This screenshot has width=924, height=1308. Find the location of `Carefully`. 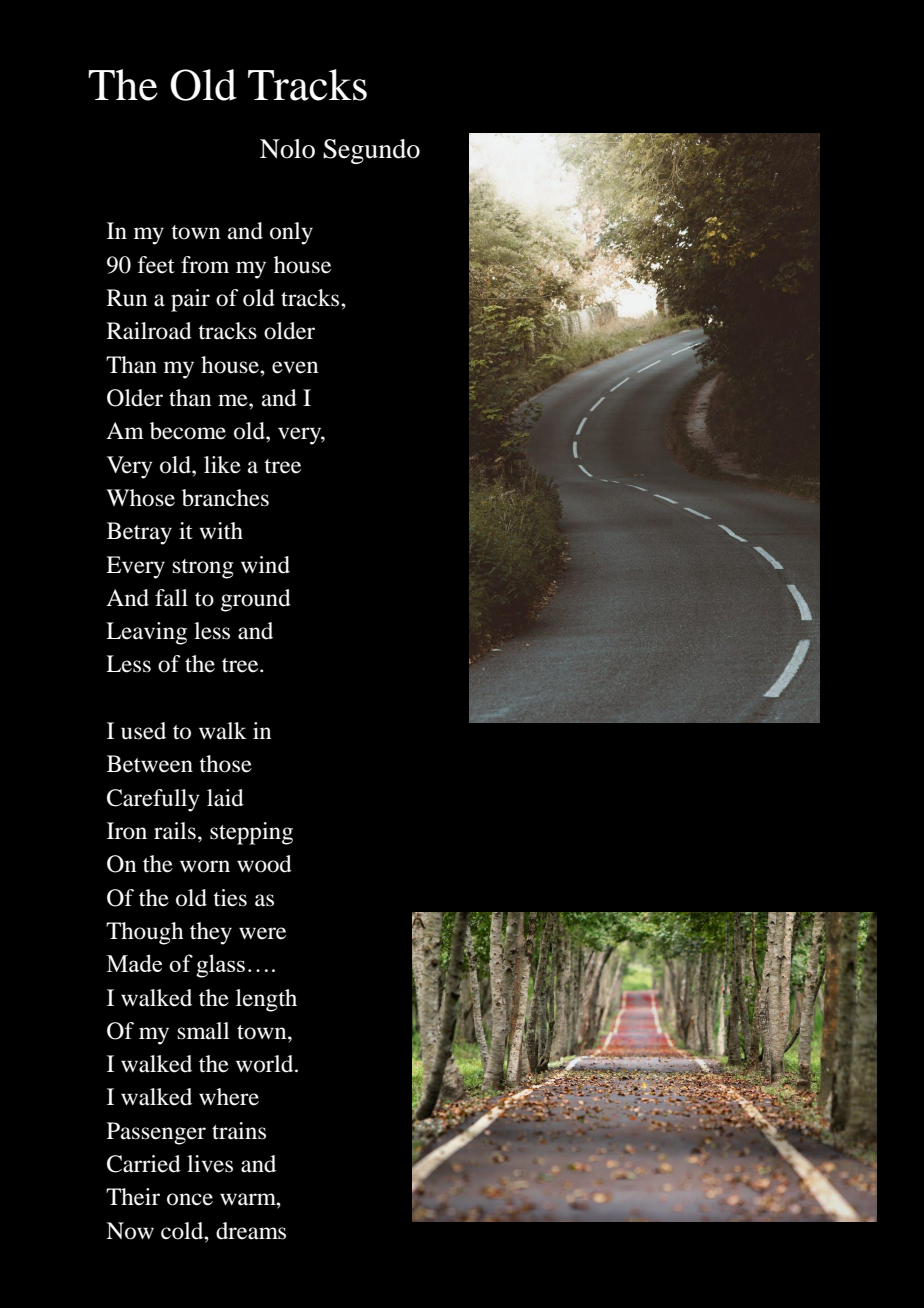

Carefully is located at coordinates (153, 800).
